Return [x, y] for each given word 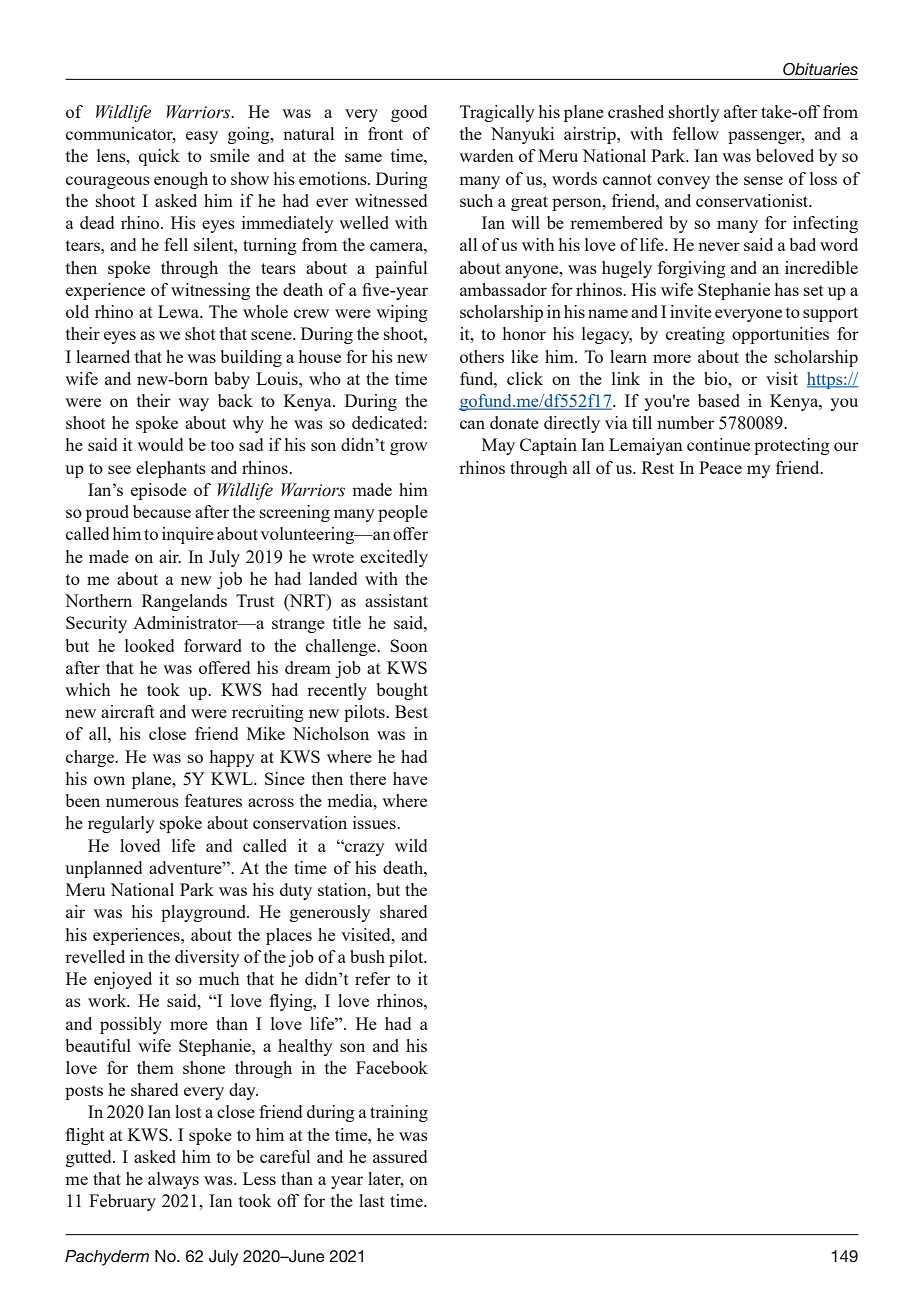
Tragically [497, 113]
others [482, 356]
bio [717, 378]
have [410, 778]
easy [202, 137]
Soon [409, 645]
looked [149, 645]
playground [205, 913]
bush [367, 956]
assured [400, 1156]
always [173, 1180]
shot [200, 333]
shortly [694, 113]
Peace [720, 467]
